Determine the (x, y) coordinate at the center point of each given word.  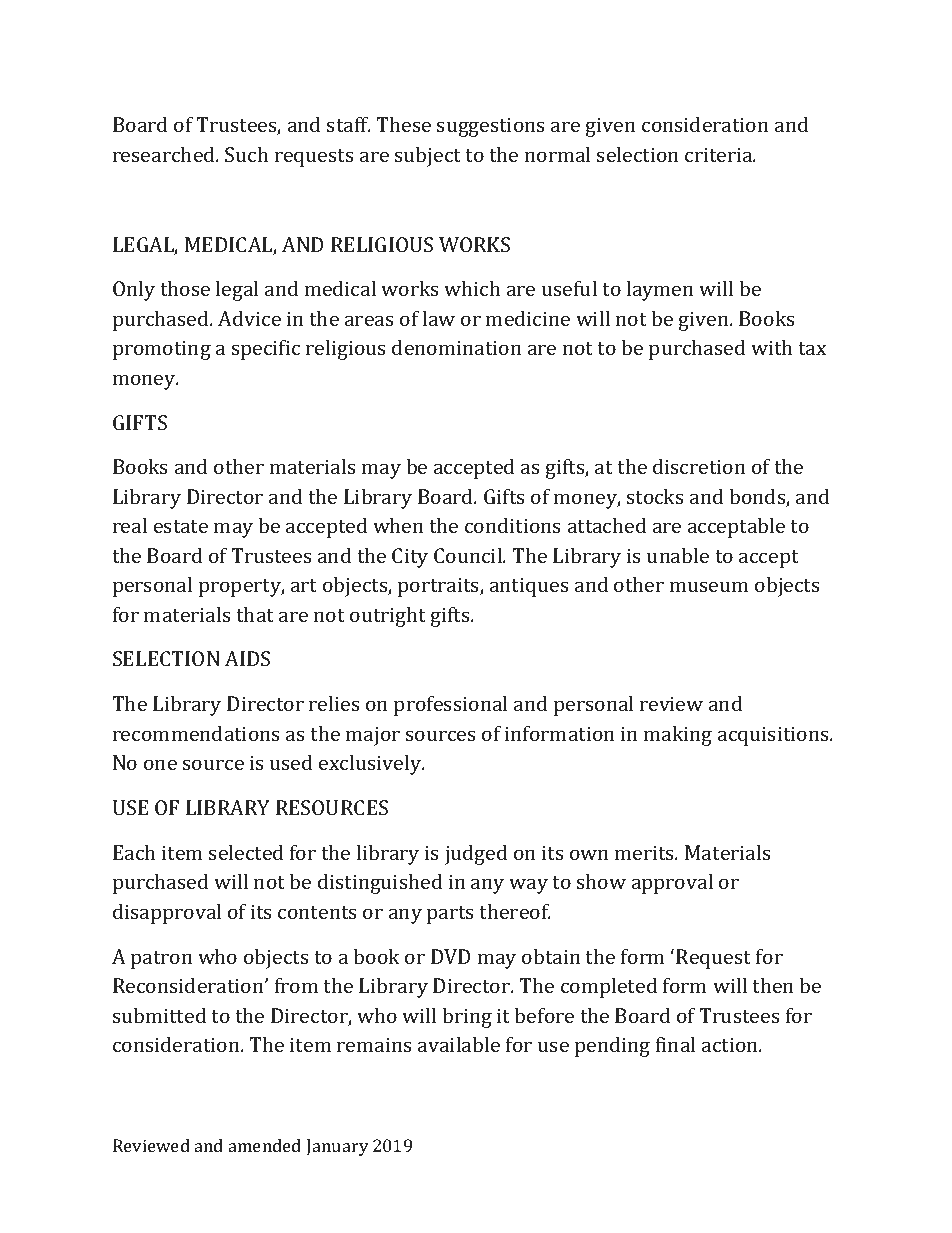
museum (709, 586)
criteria (720, 154)
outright (388, 616)
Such (246, 154)
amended (265, 1145)
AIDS (247, 658)
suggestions (491, 127)
